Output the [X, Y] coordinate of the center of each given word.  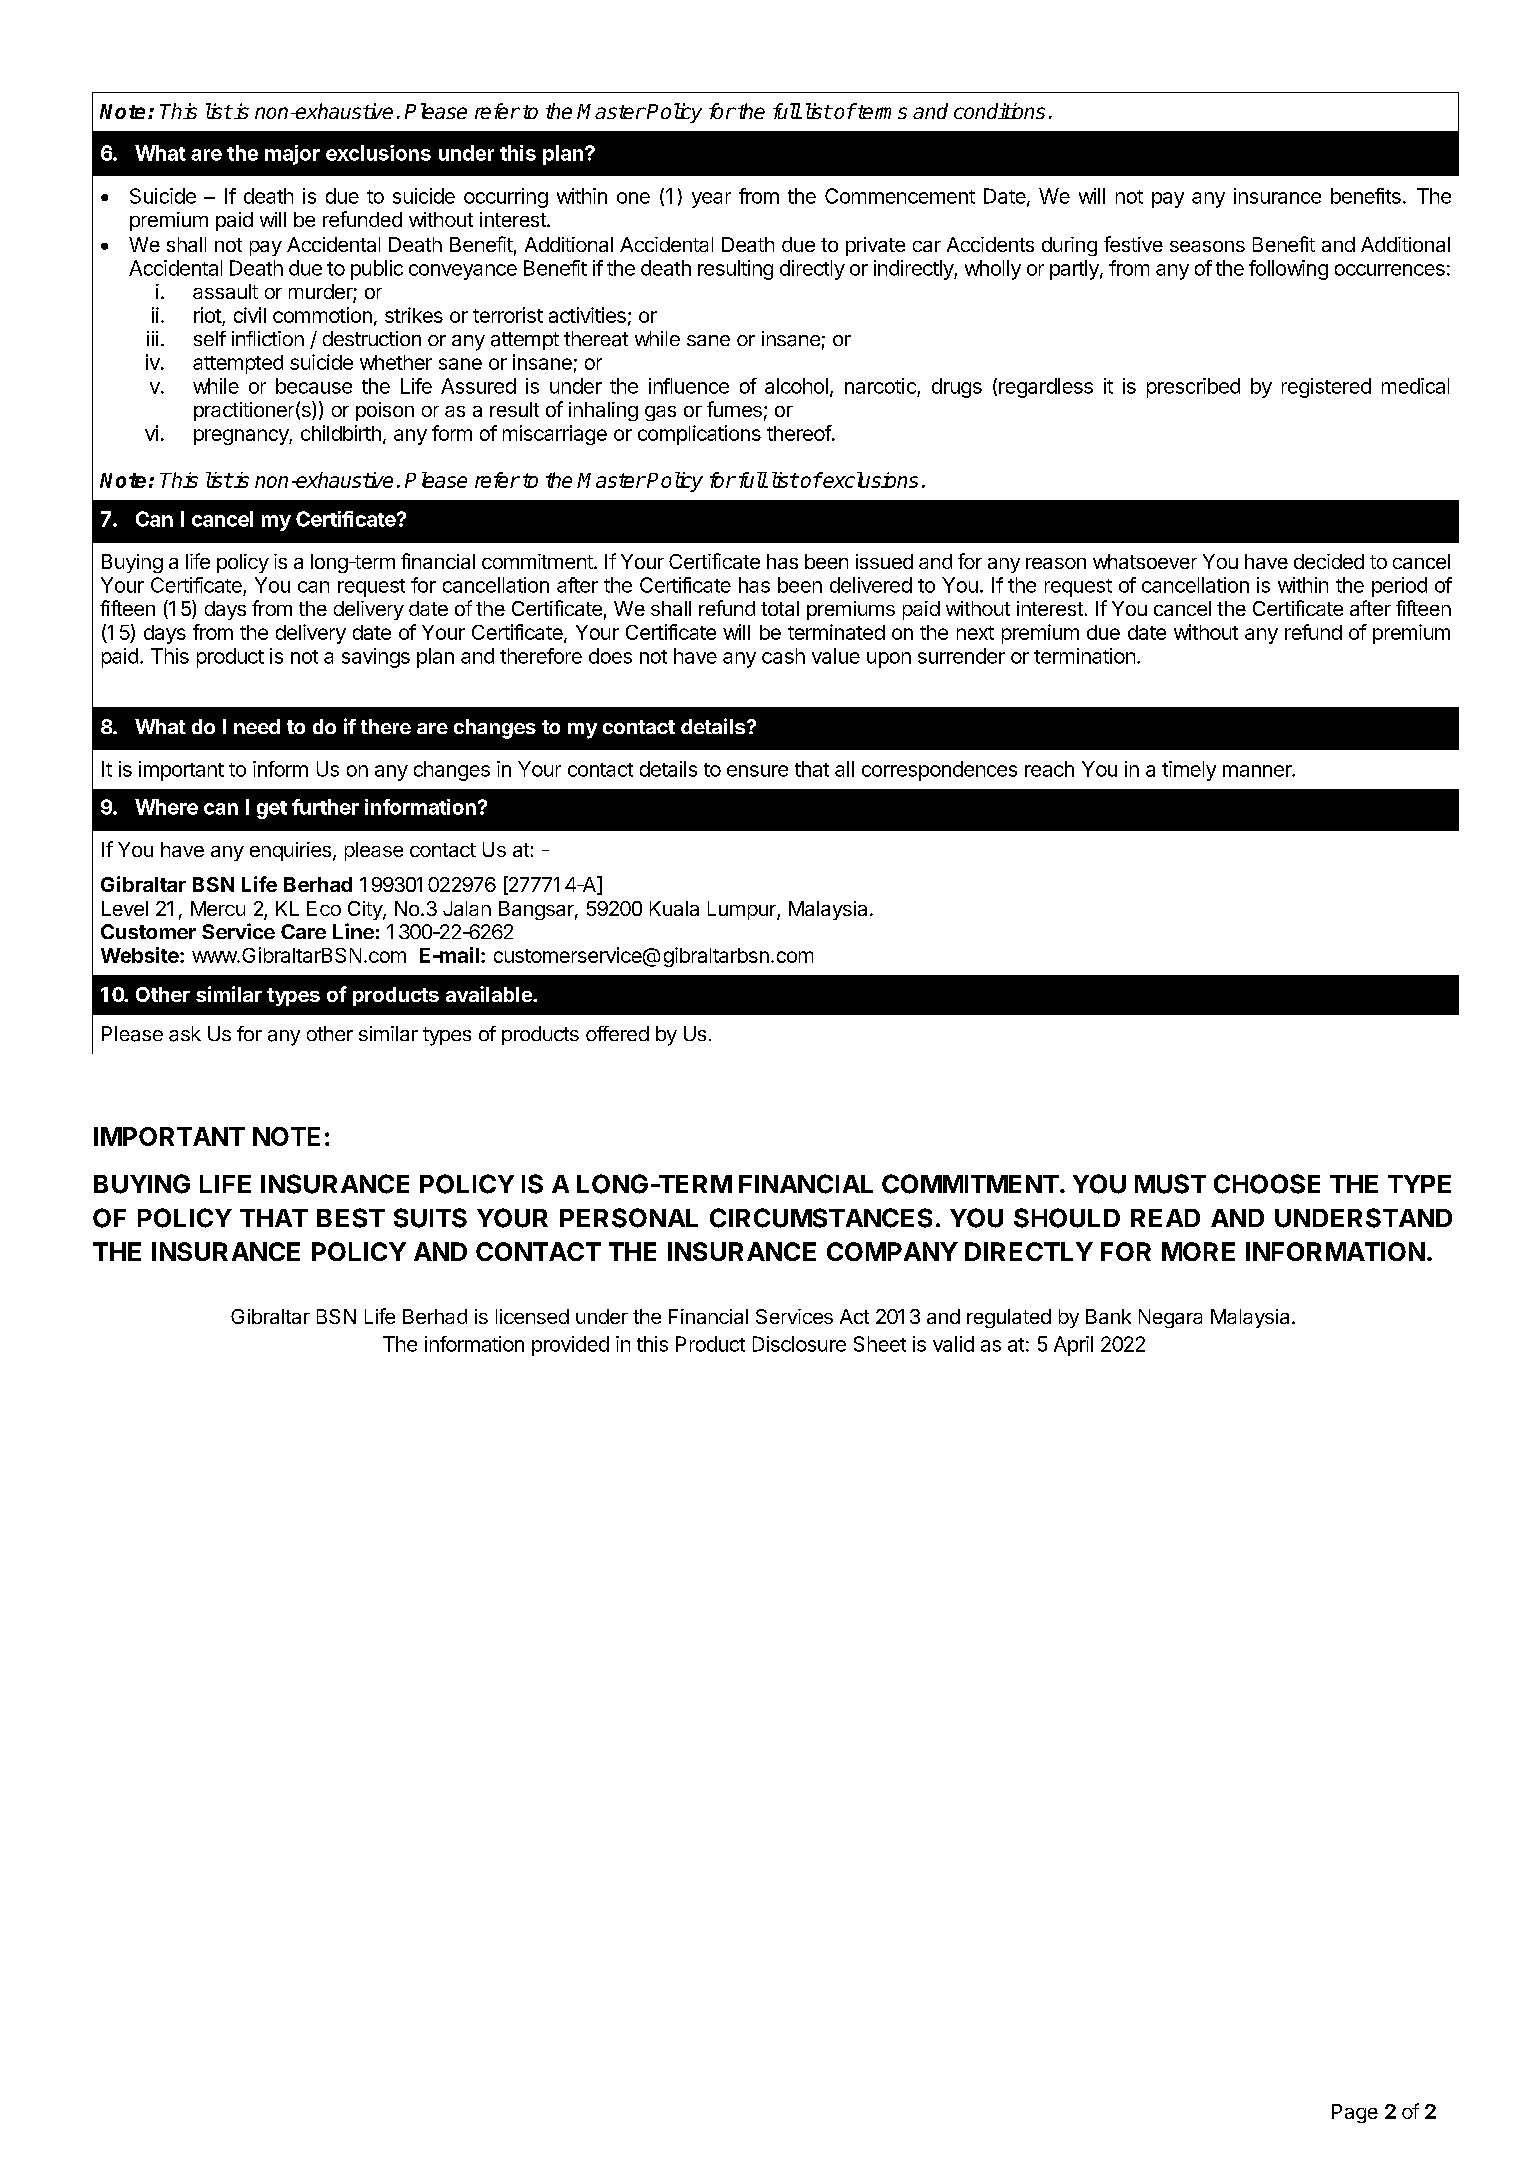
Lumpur [743, 910]
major [292, 155]
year [711, 200]
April [1073, 1346]
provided [570, 1346]
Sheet [880, 1344]
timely [1189, 771]
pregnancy [242, 437]
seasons [1207, 246]
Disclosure [799, 1344]
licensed [532, 1316]
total [780, 608]
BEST [351, 1218]
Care [303, 931]
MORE [1198, 1251]
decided [1329, 561]
